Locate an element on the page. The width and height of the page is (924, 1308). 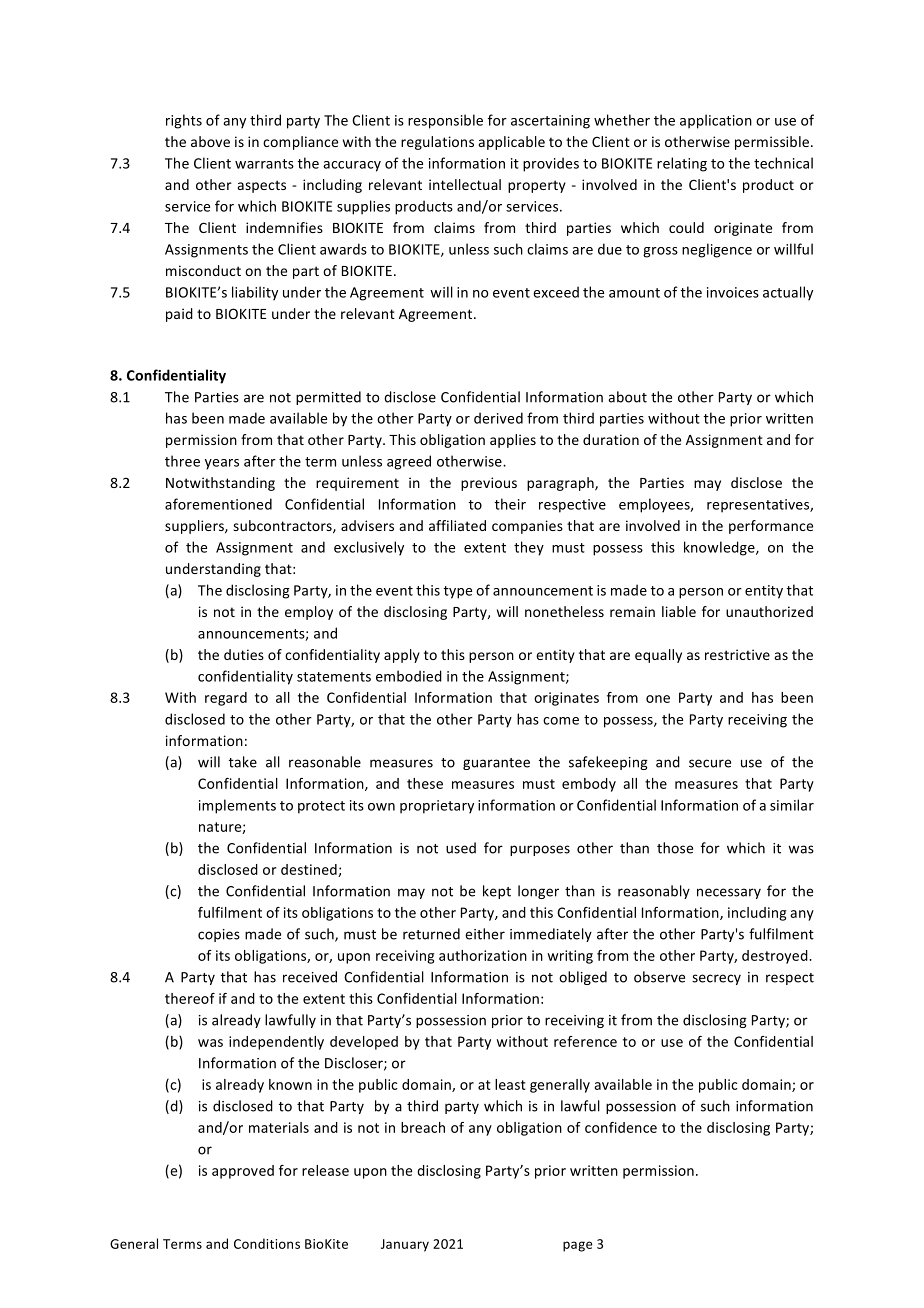
Conditions is located at coordinates (267, 1243).
